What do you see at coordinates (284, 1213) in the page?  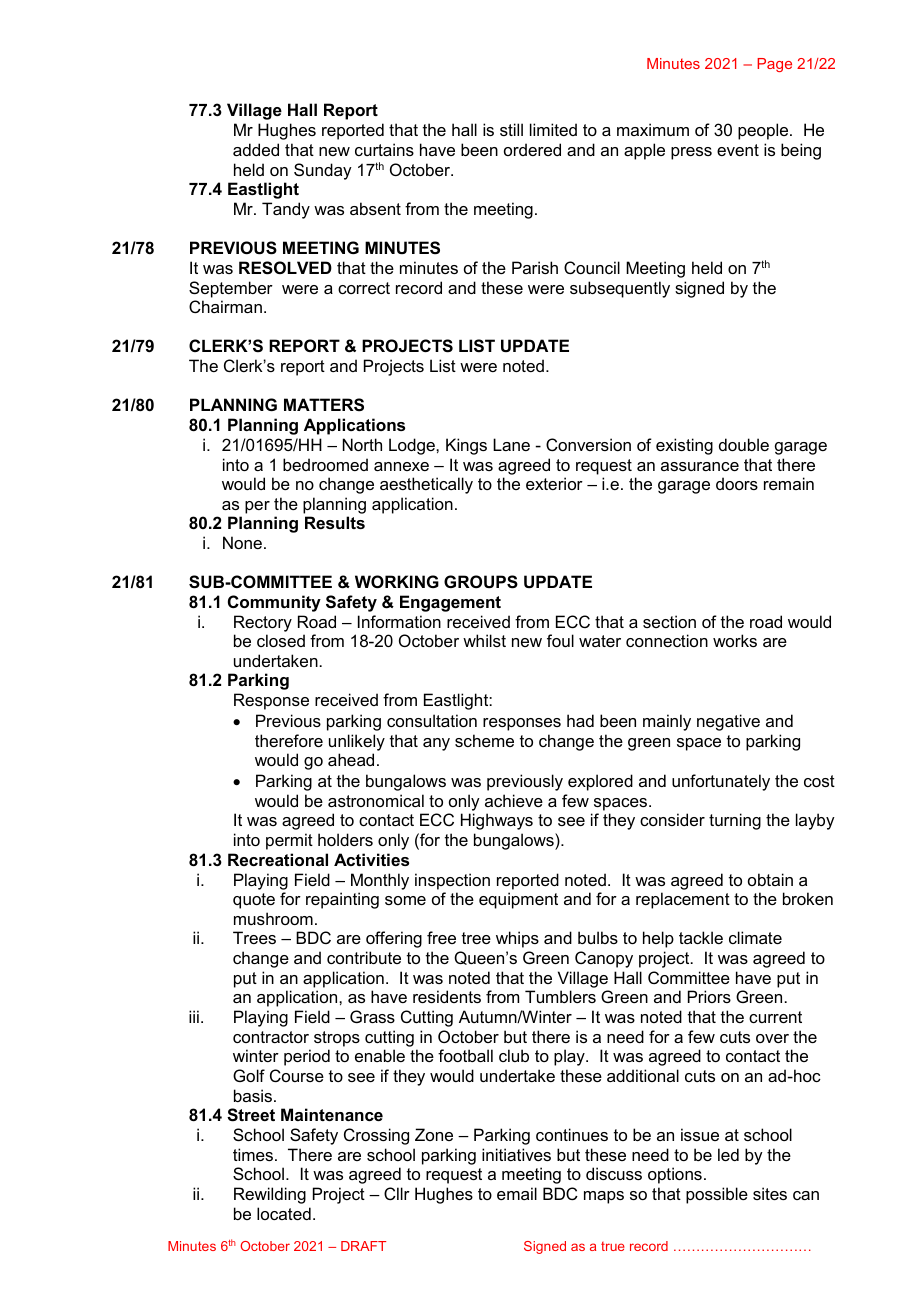 I see `located` at bounding box center [284, 1213].
